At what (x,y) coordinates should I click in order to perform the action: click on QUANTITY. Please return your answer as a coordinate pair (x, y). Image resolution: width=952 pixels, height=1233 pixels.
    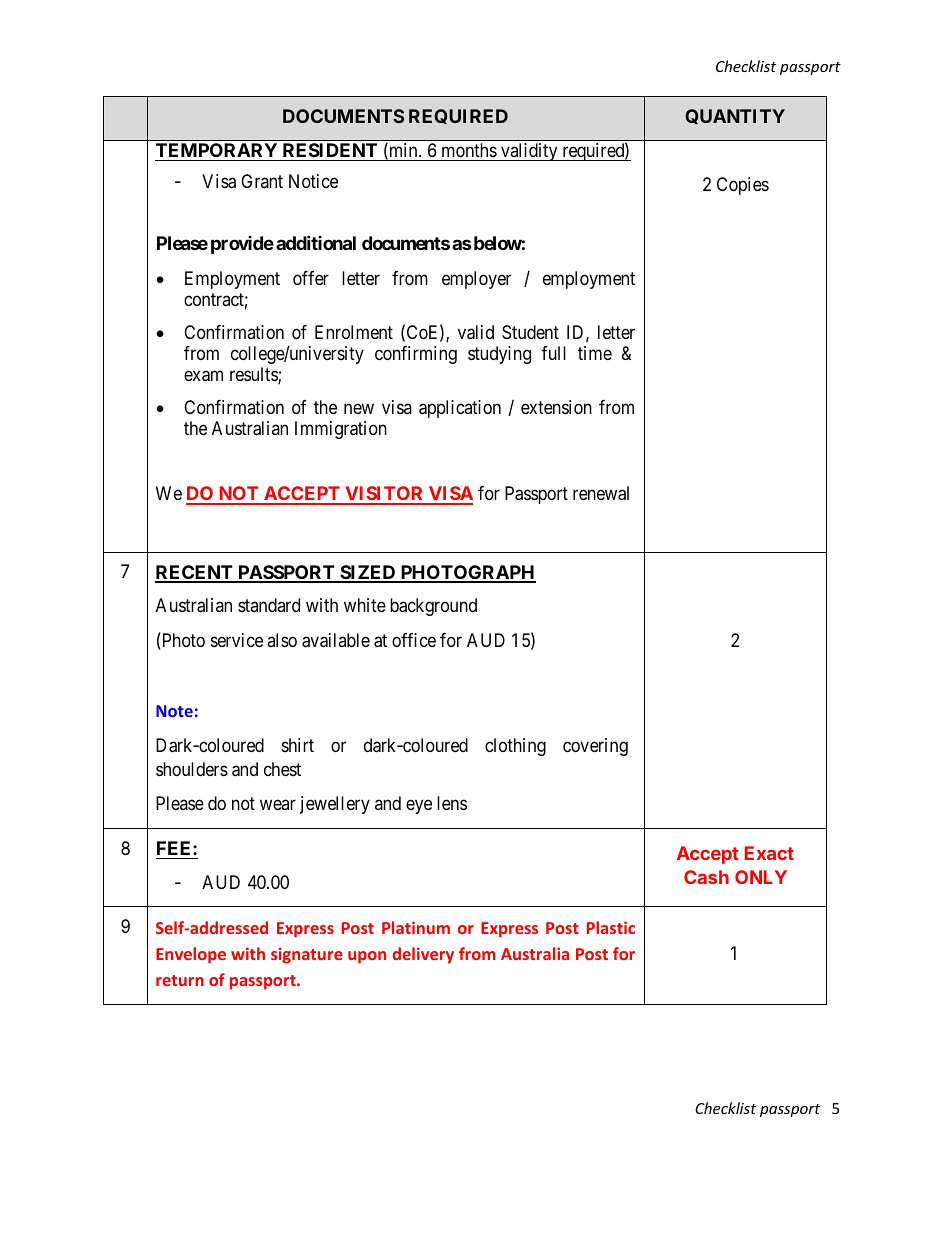
    Looking at the image, I should click on (735, 116).
